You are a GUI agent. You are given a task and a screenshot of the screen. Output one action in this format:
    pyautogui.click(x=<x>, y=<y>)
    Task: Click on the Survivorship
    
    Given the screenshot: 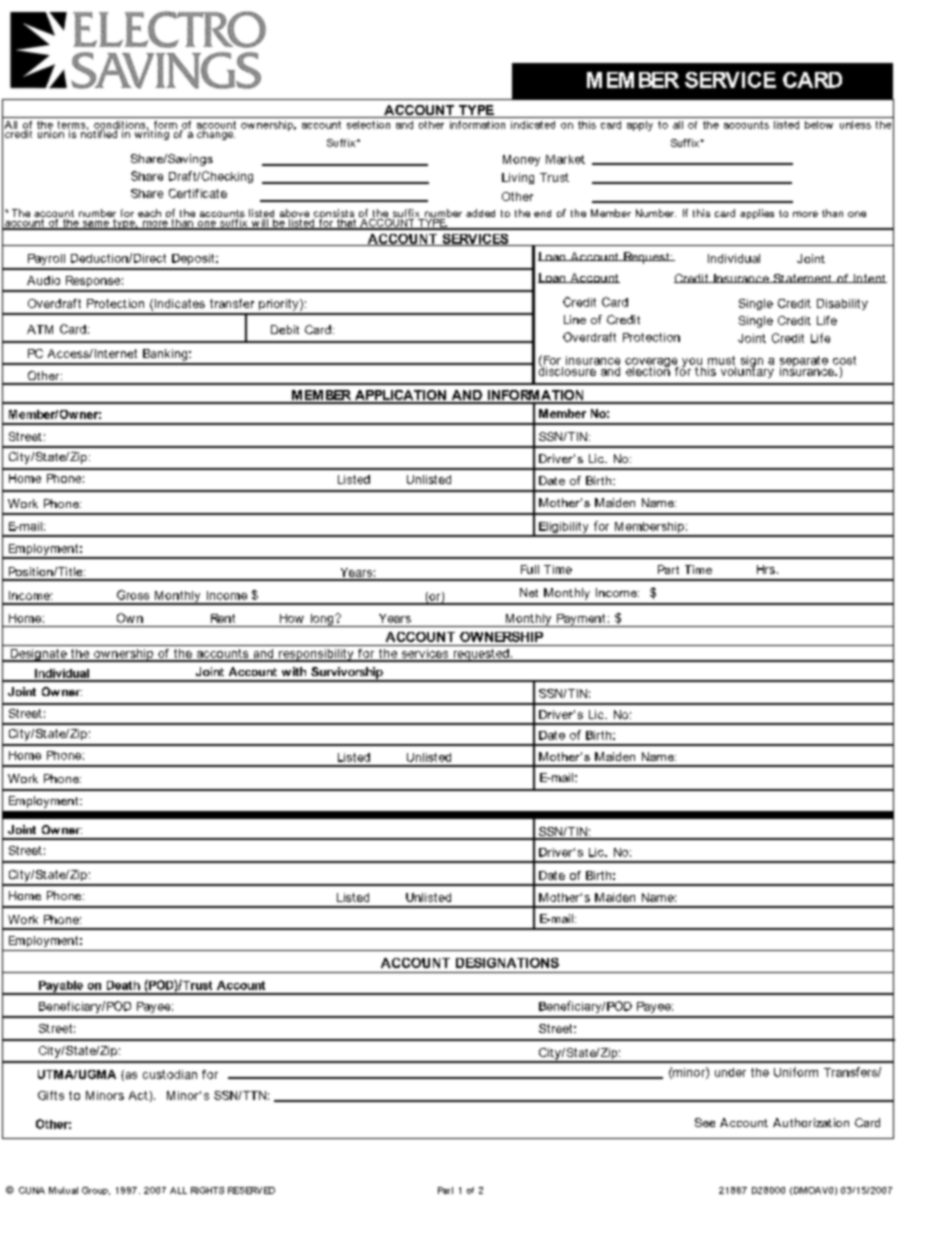 What is the action you would take?
    pyautogui.click(x=347, y=674)
